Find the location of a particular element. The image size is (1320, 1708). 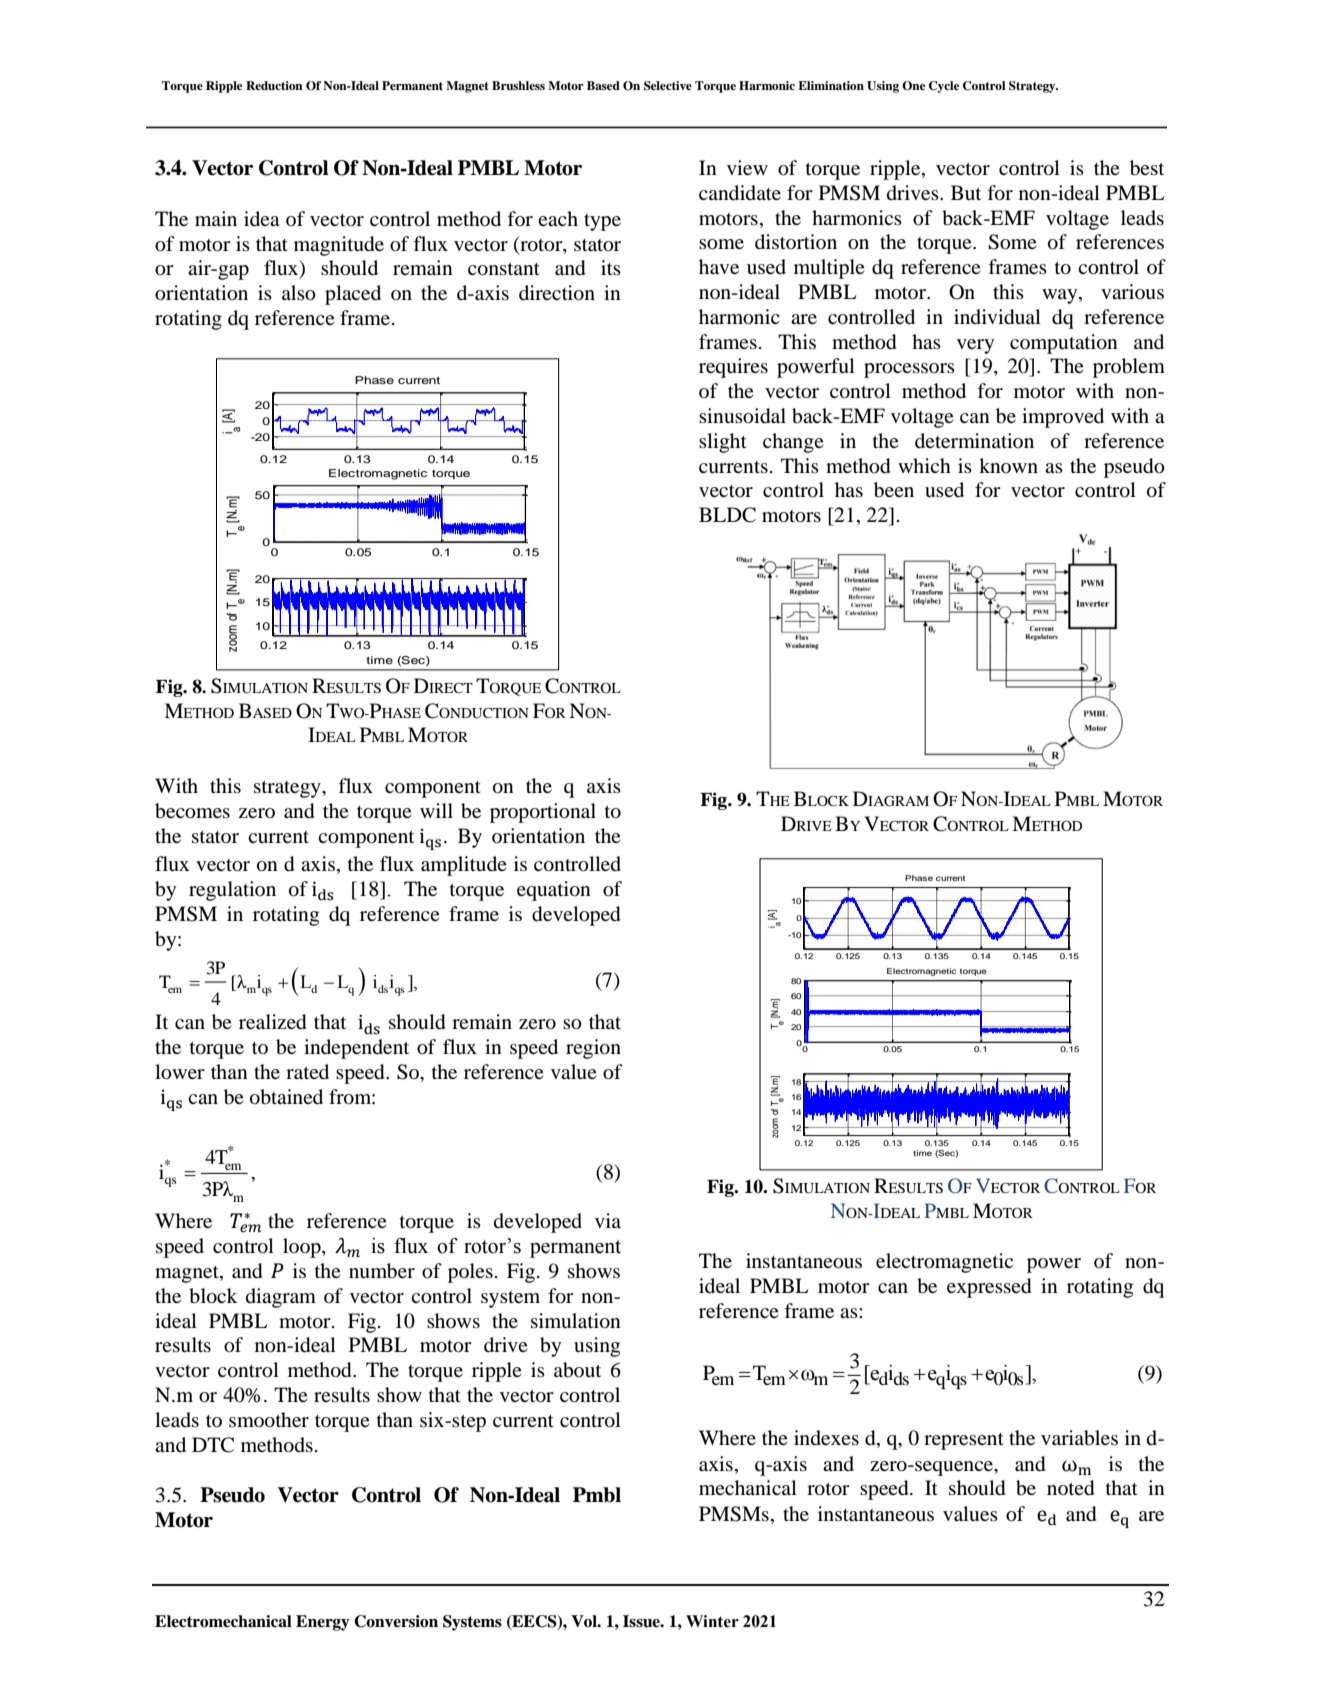

expressed is located at coordinates (989, 1288).
